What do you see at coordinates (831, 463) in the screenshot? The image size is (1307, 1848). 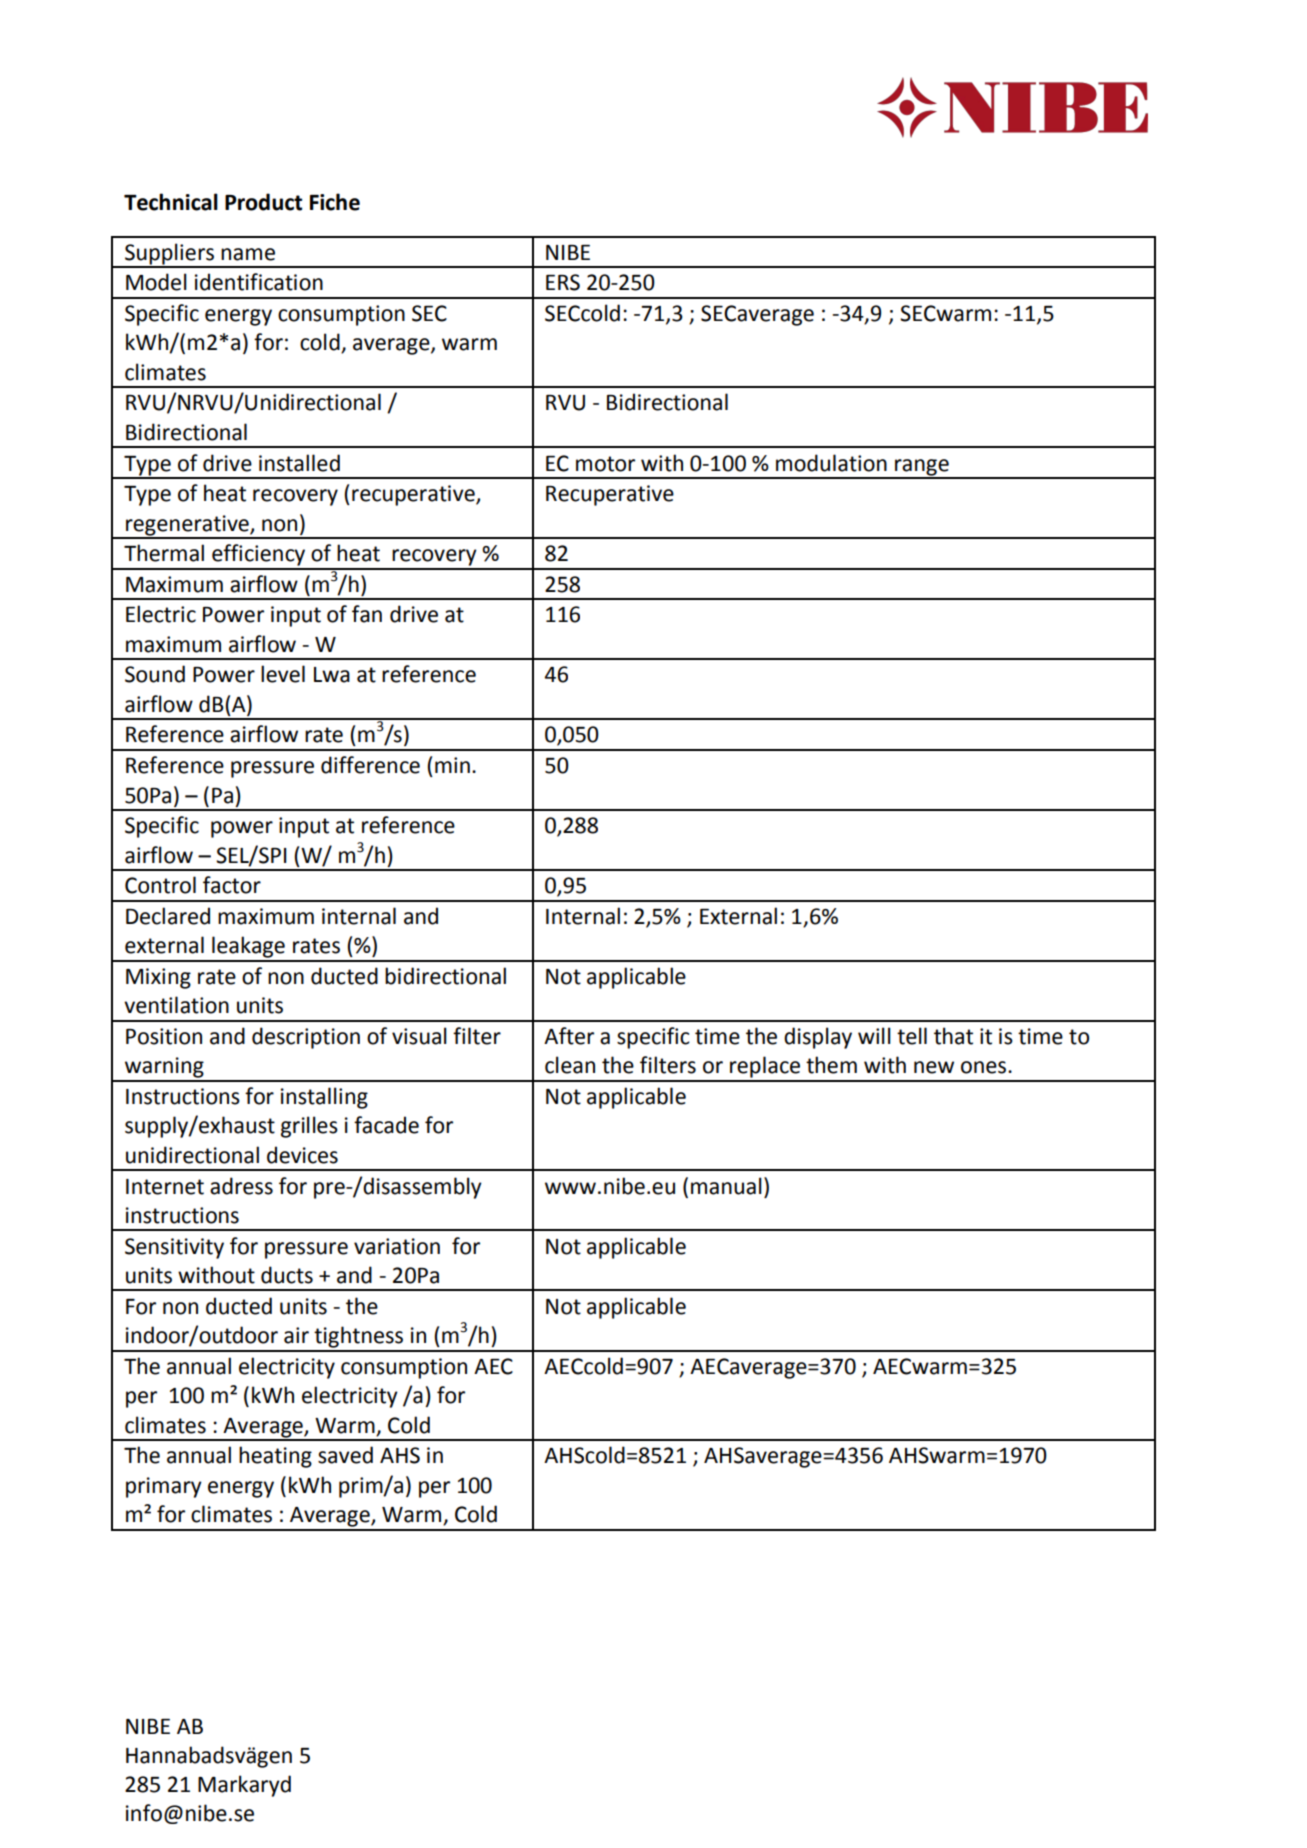 I see `modulation` at bounding box center [831, 463].
